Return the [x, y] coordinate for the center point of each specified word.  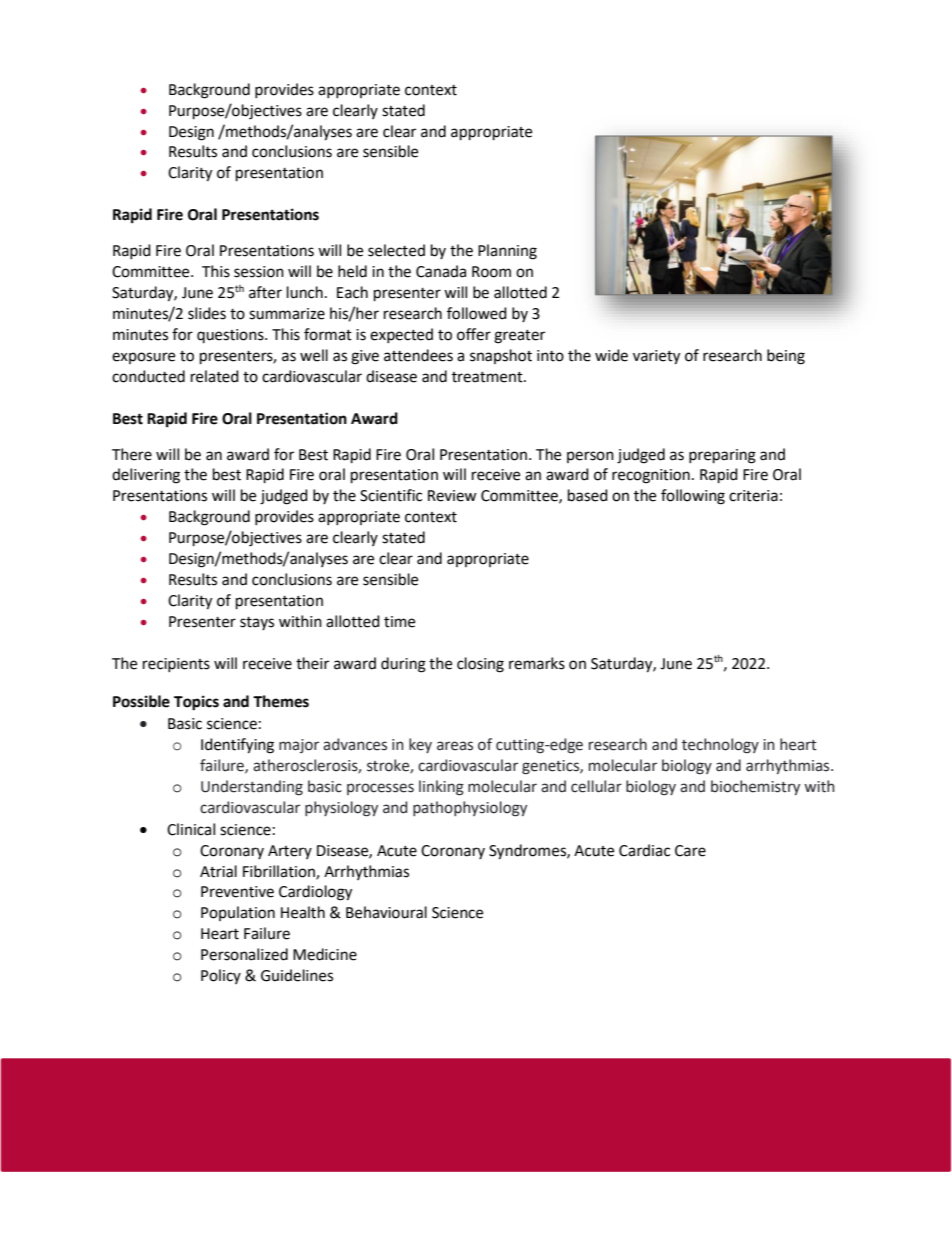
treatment [488, 377]
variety [656, 357]
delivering [146, 476]
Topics [196, 703]
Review [452, 496]
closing [480, 665]
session [259, 272]
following [693, 497]
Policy [221, 976]
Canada [441, 271]
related [215, 376]
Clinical [191, 829]
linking [441, 788]
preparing [722, 456]
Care [690, 851]
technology [720, 746]
